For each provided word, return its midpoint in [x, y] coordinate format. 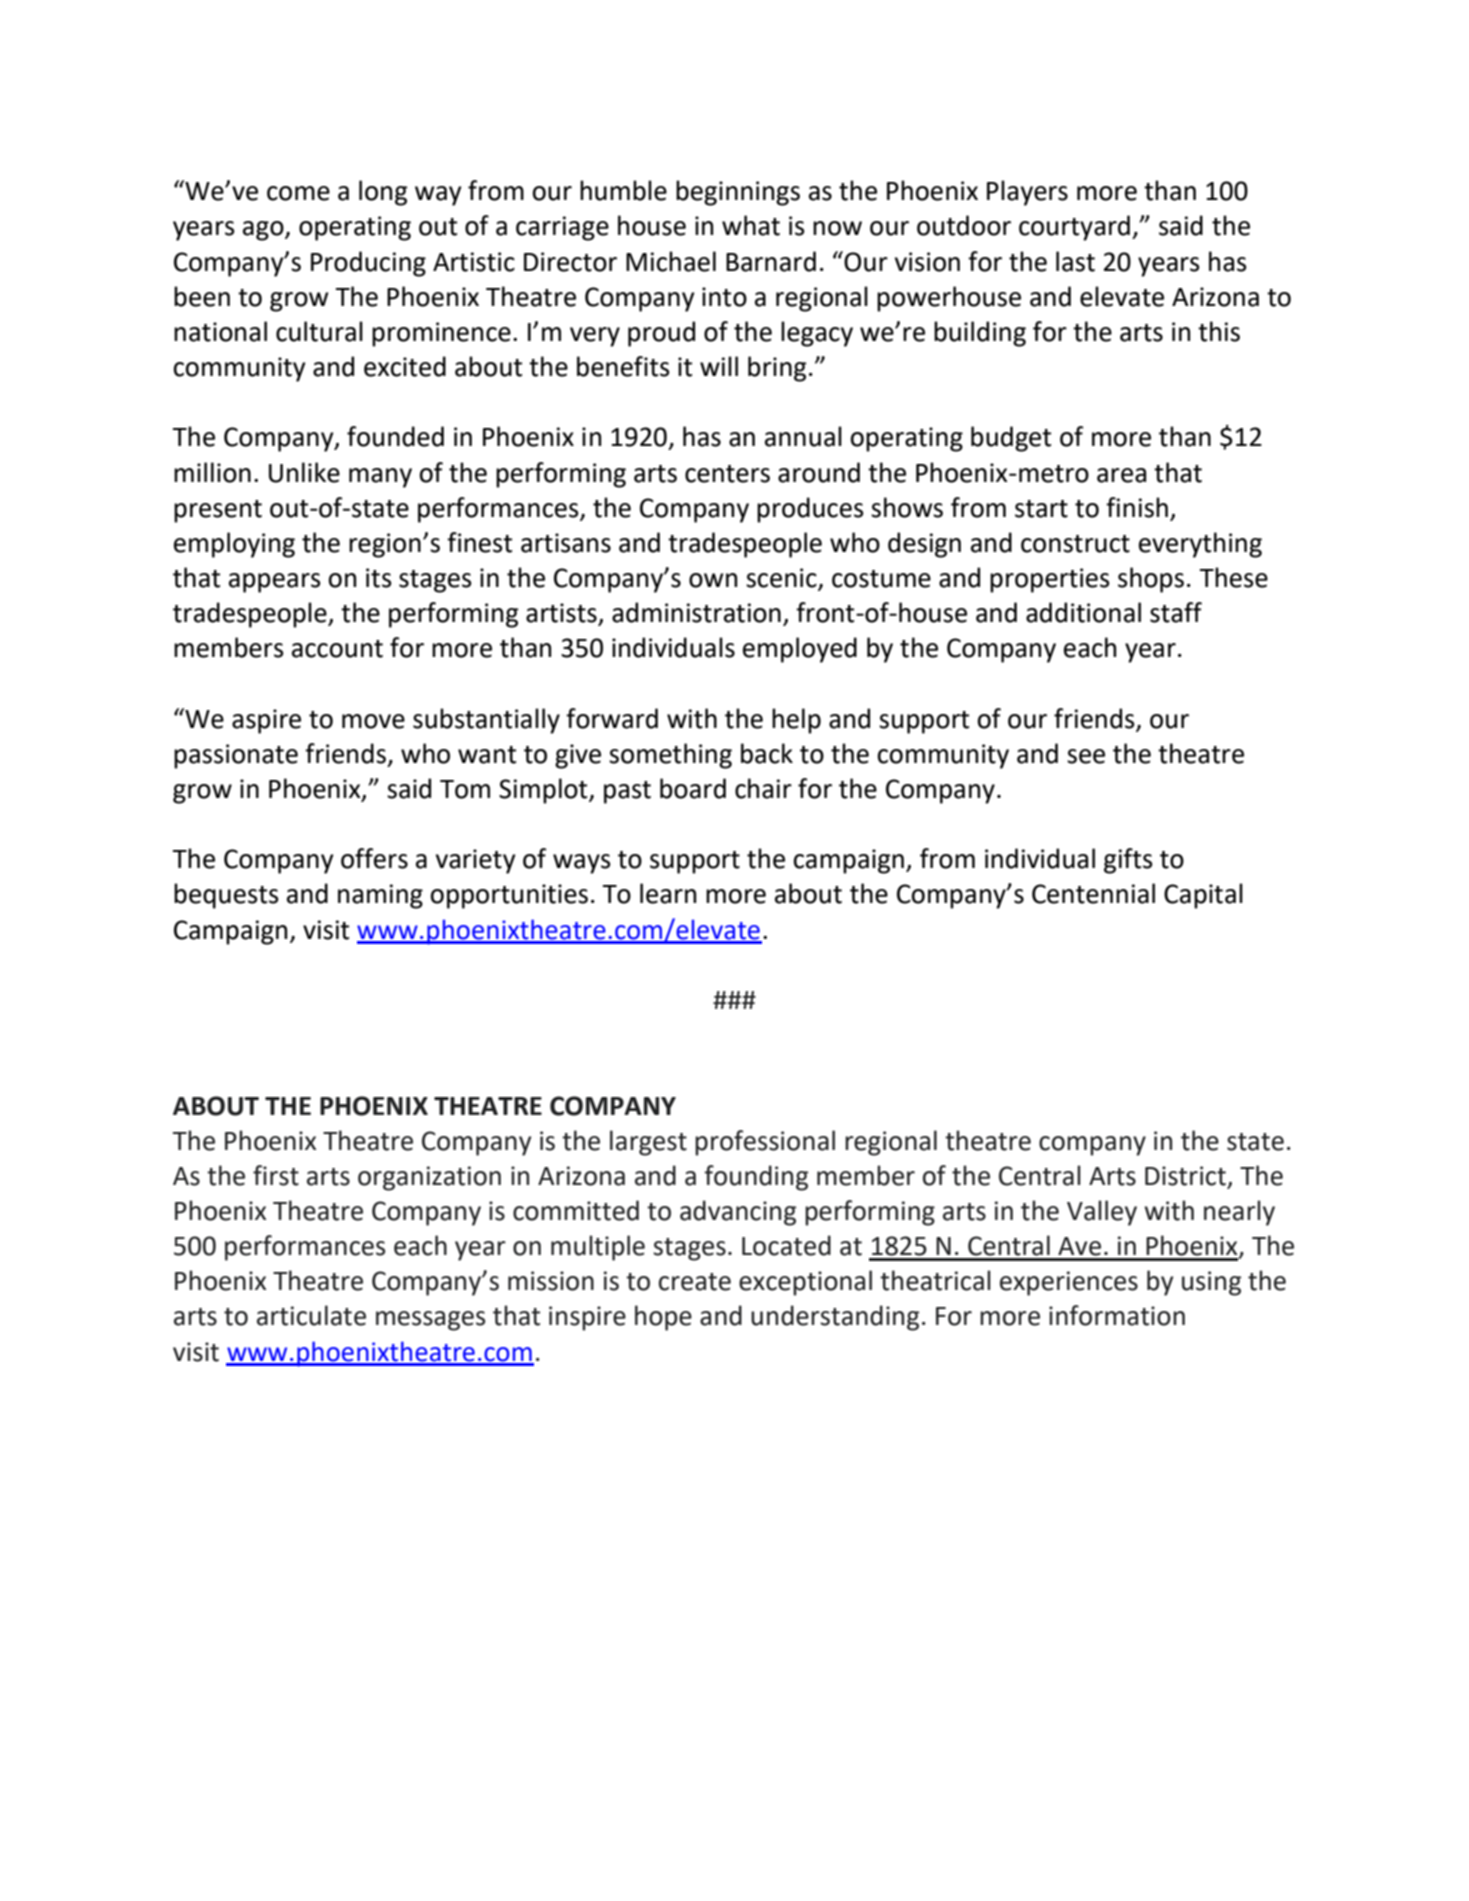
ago [264, 231]
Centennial [1093, 893]
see [1086, 756]
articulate [311, 1315]
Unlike [304, 472]
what [751, 225]
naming [380, 896]
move [373, 721]
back [767, 753]
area [1121, 475]
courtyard [1074, 228]
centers [727, 474]
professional [765, 1143]
